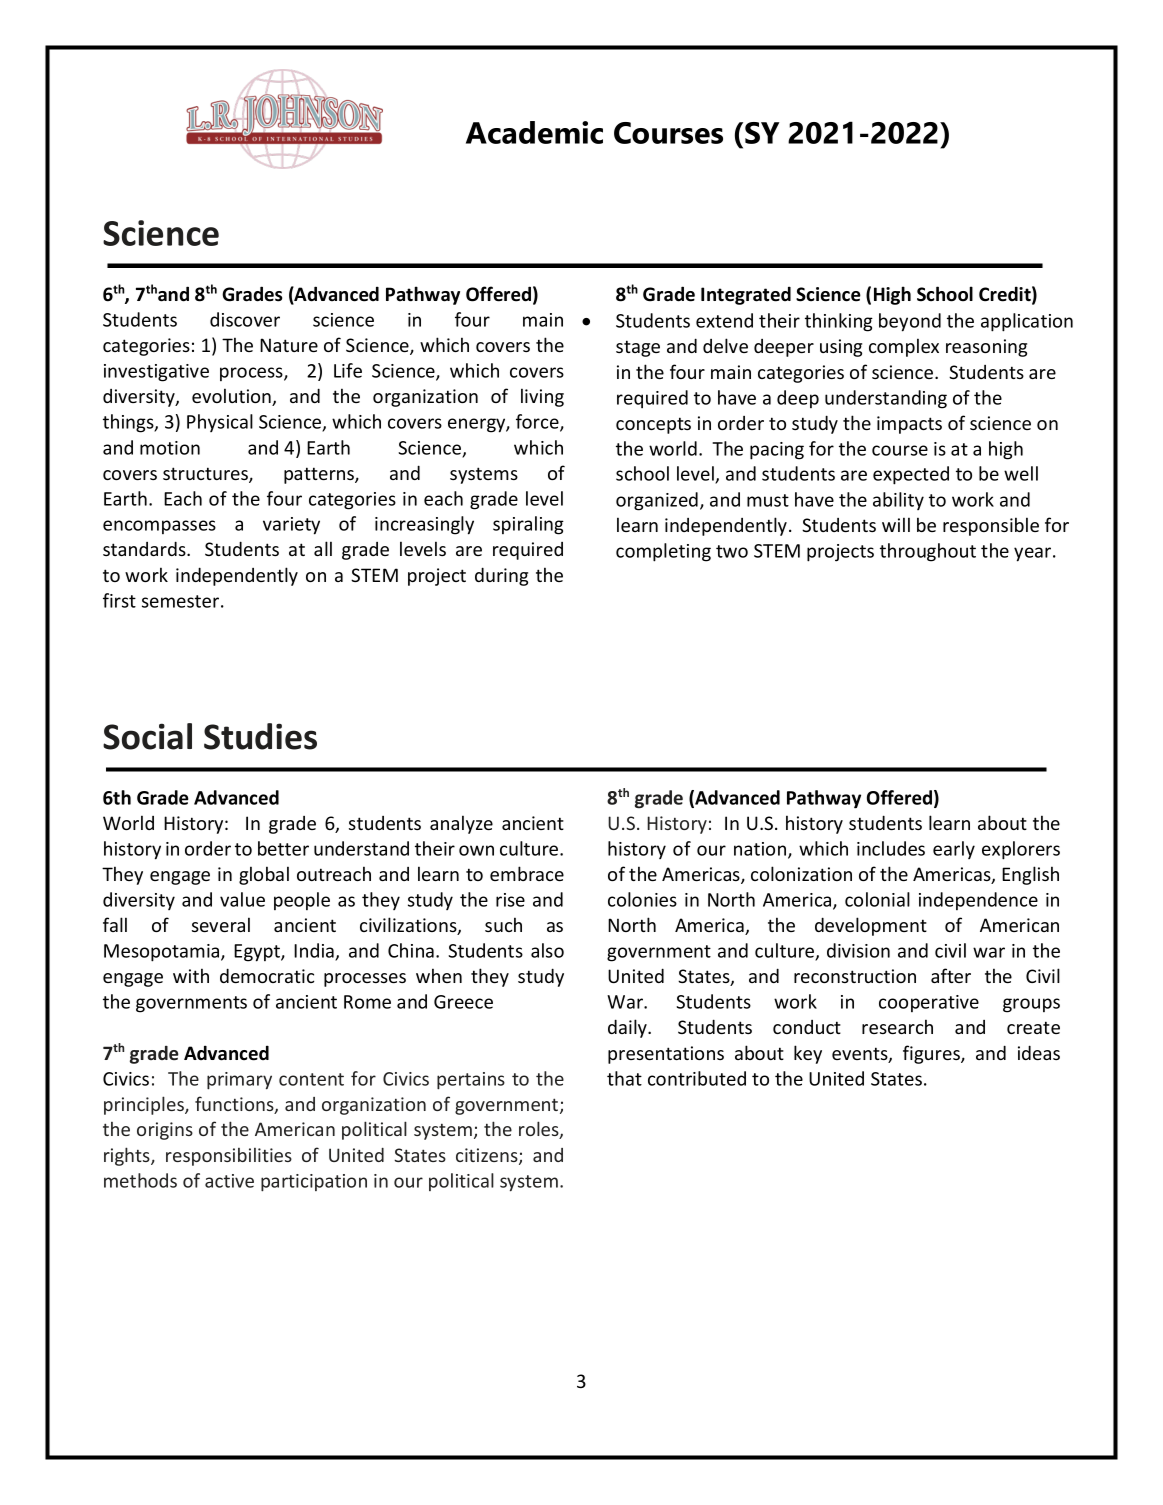 This screenshot has height=1505, width=1163. What do you see at coordinates (898, 501) in the screenshot?
I see `ability` at bounding box center [898, 501].
